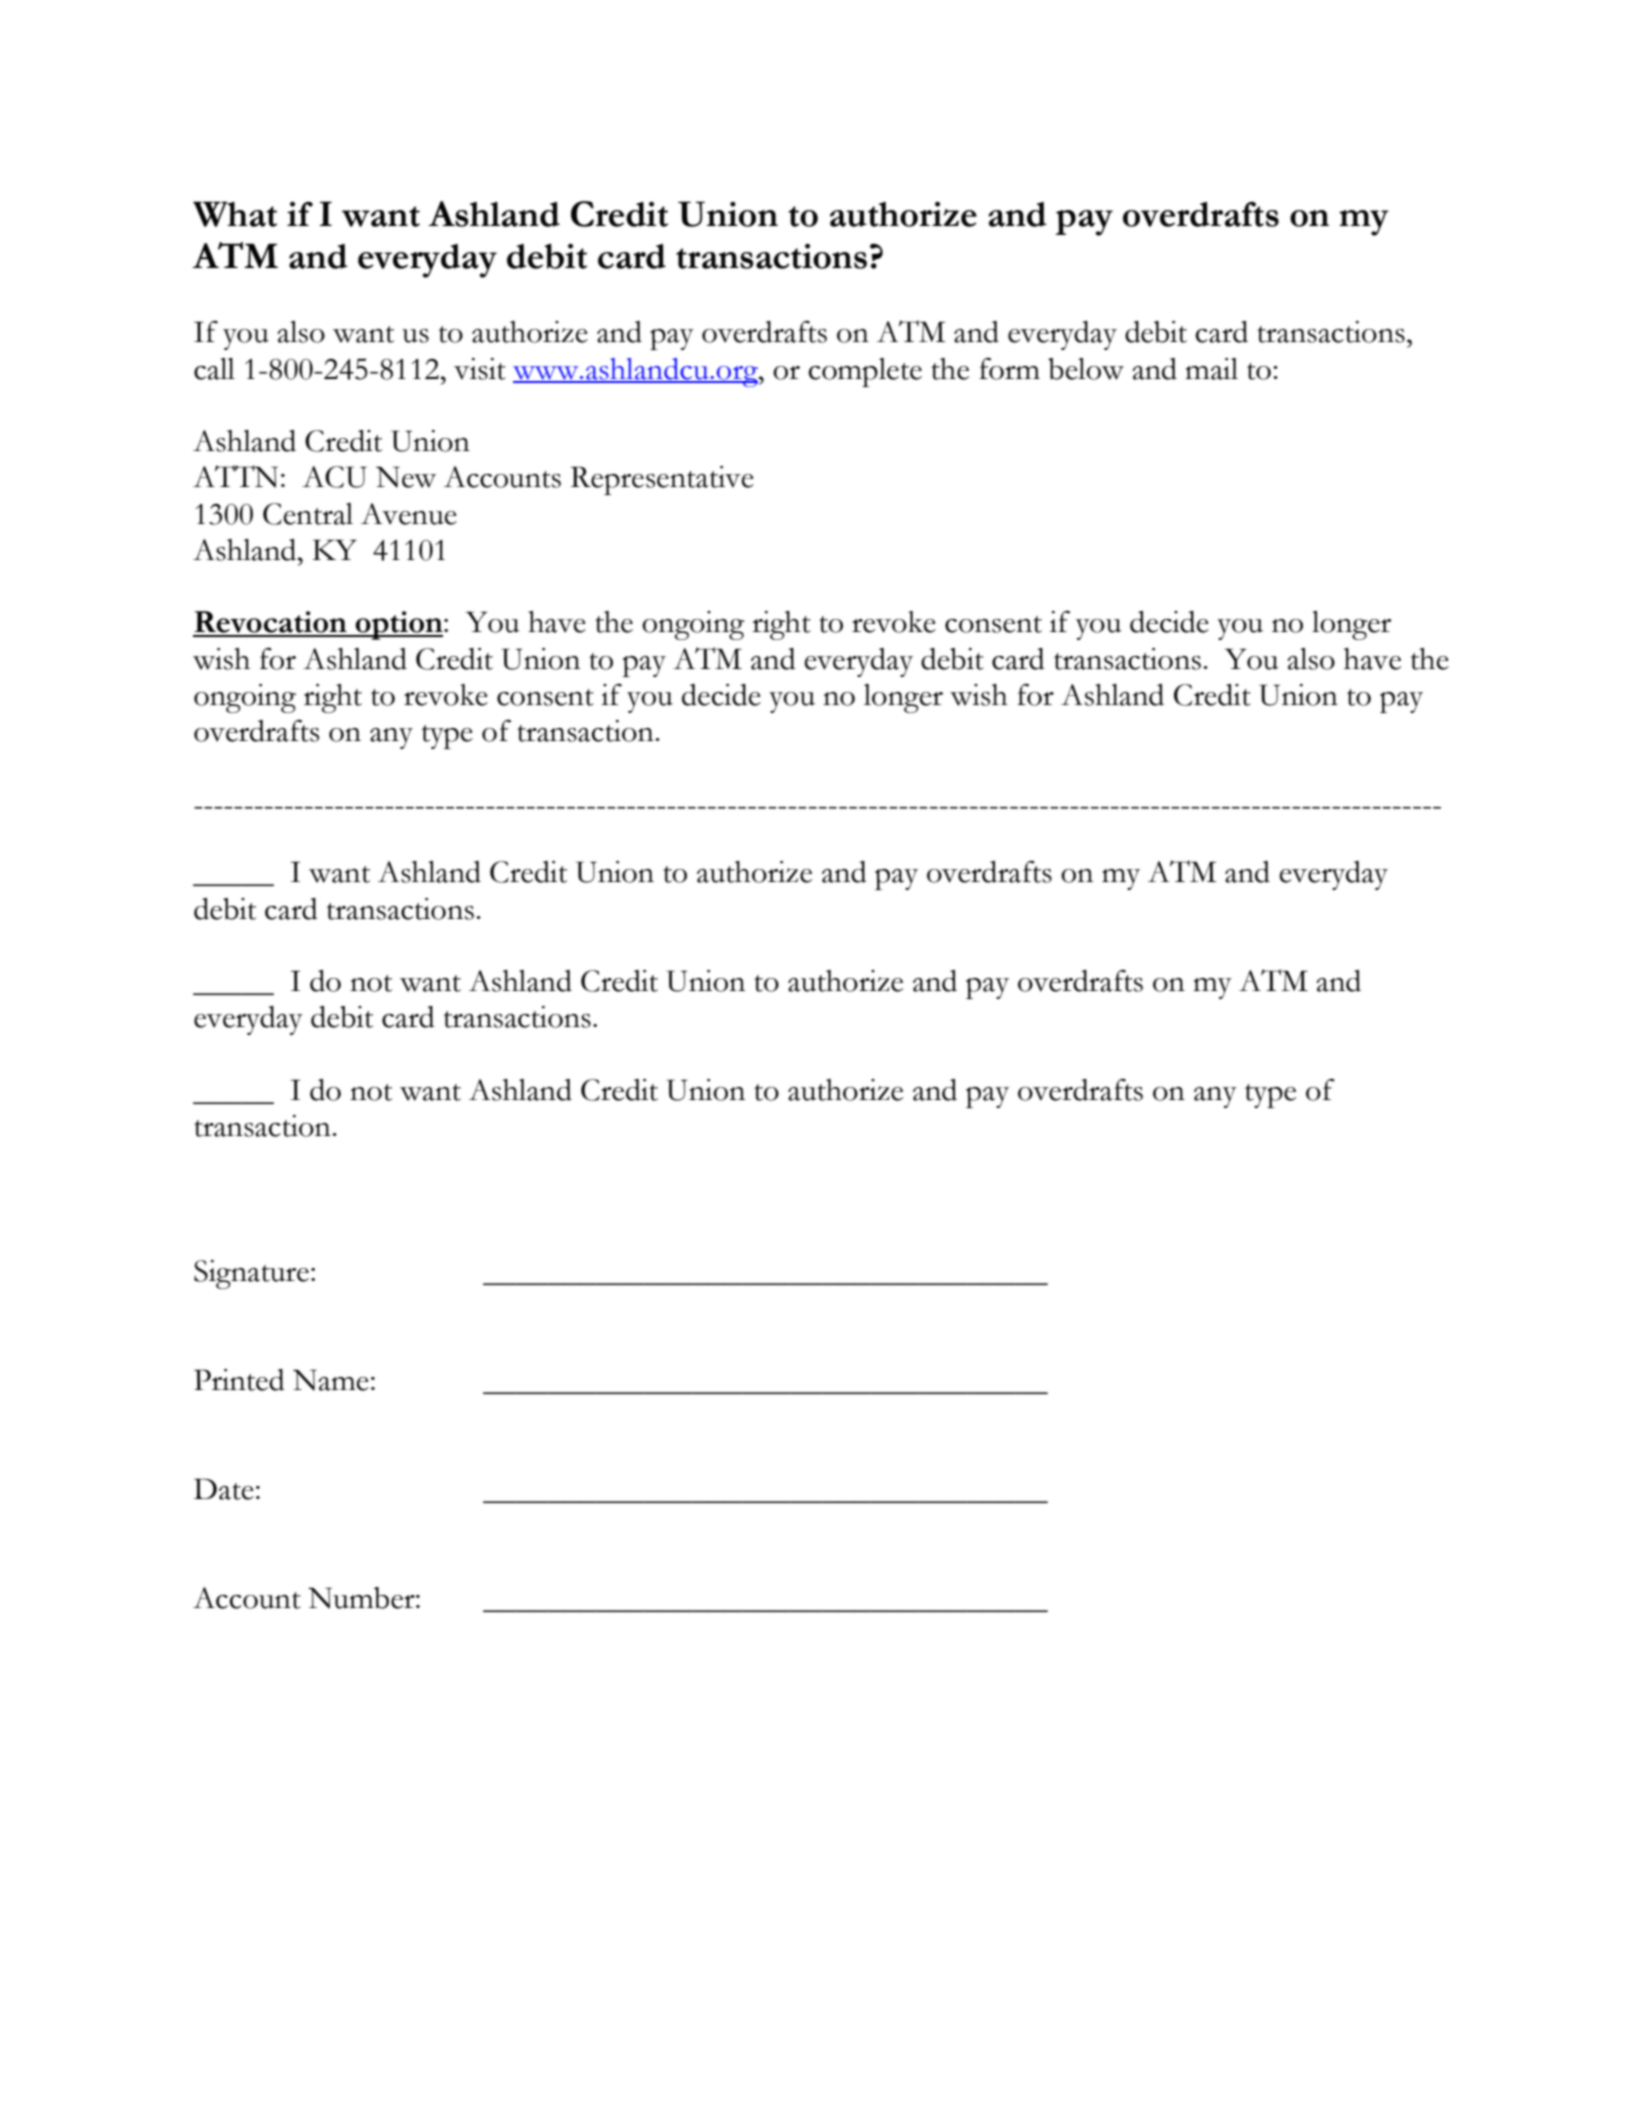  What do you see at coordinates (224, 1489) in the page?
I see `Date` at bounding box center [224, 1489].
